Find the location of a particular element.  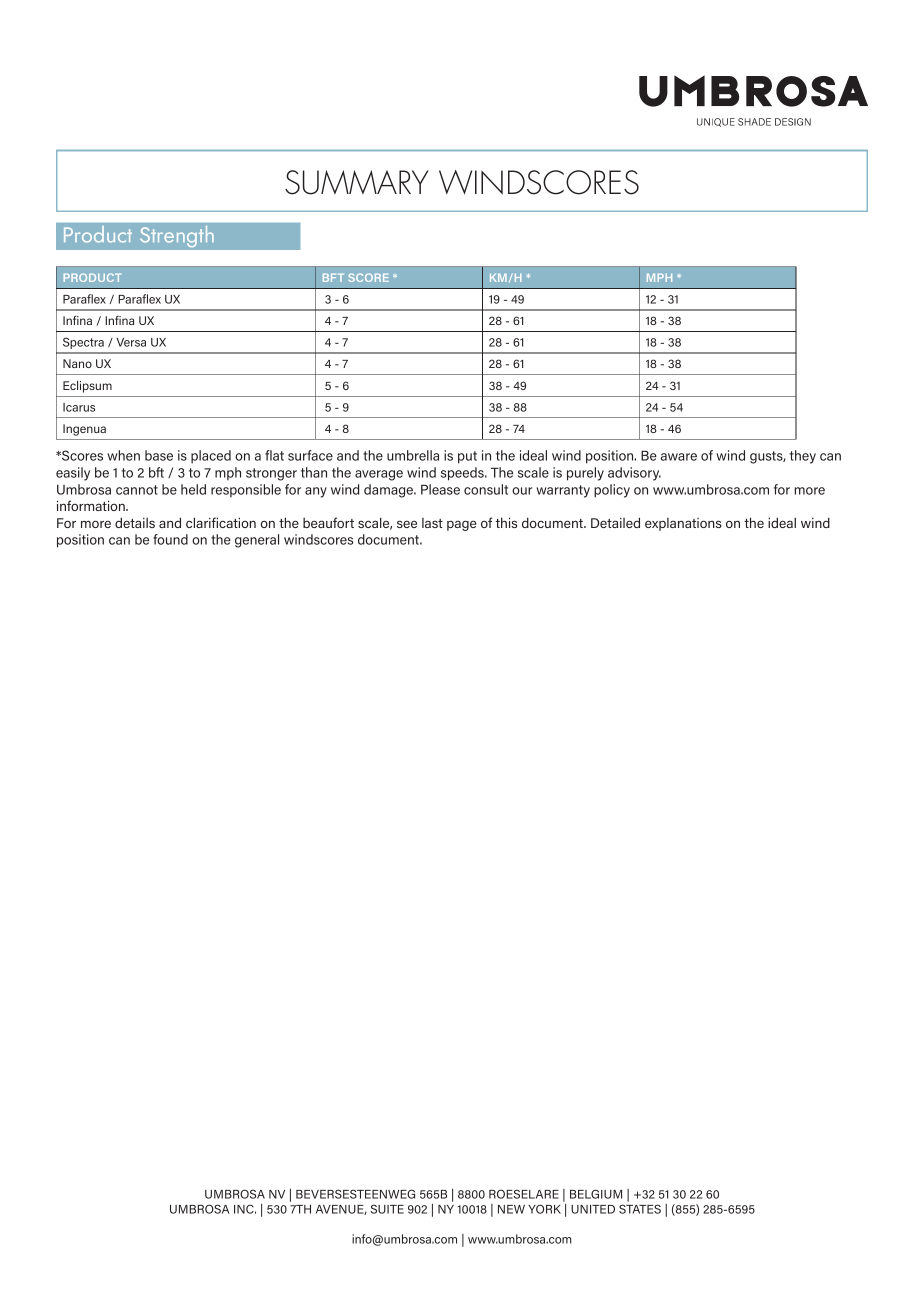

SUMMARY is located at coordinates (357, 182).
